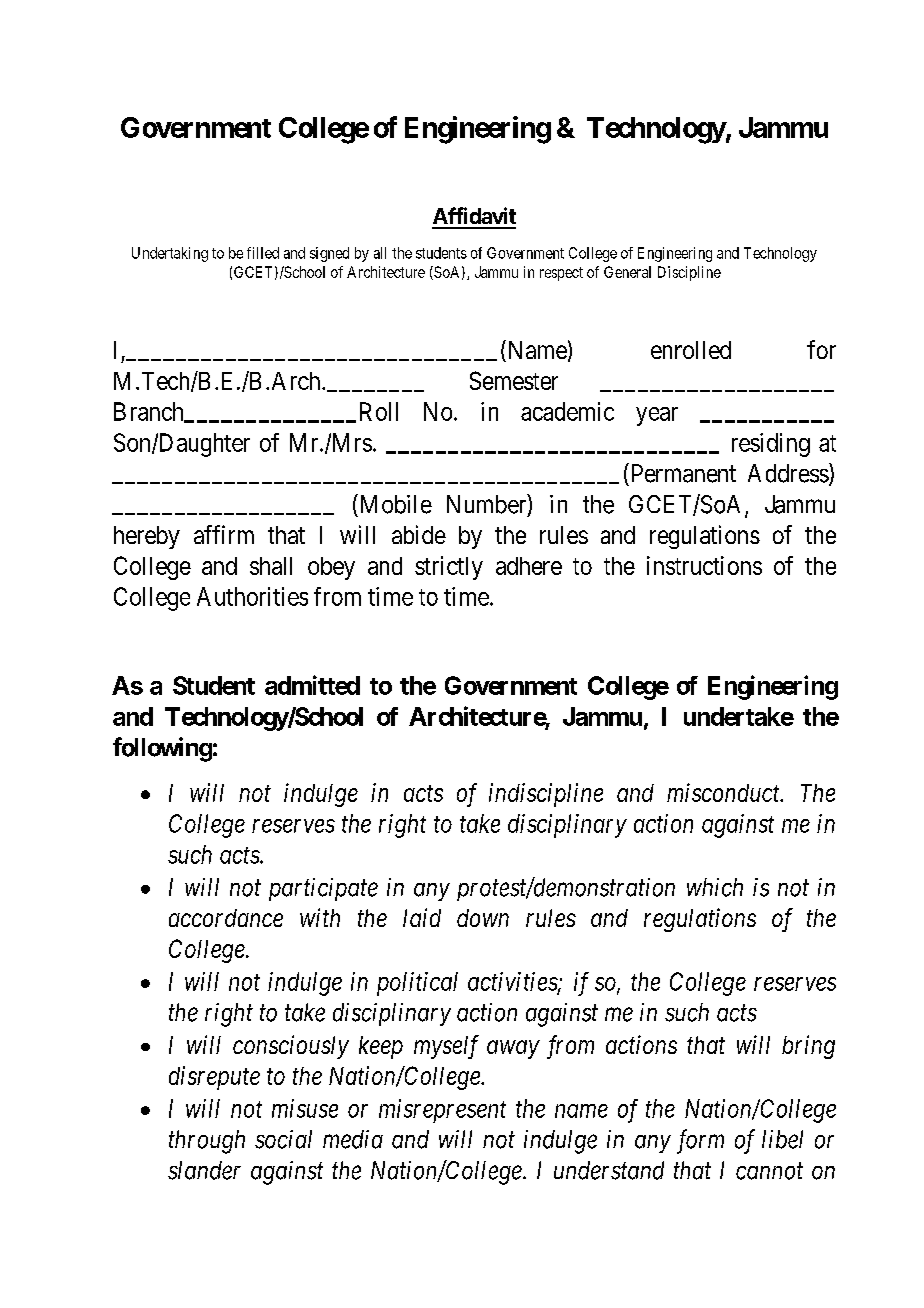 Image resolution: width=924 pixels, height=1308 pixels. I want to click on respect, so click(561, 274).
